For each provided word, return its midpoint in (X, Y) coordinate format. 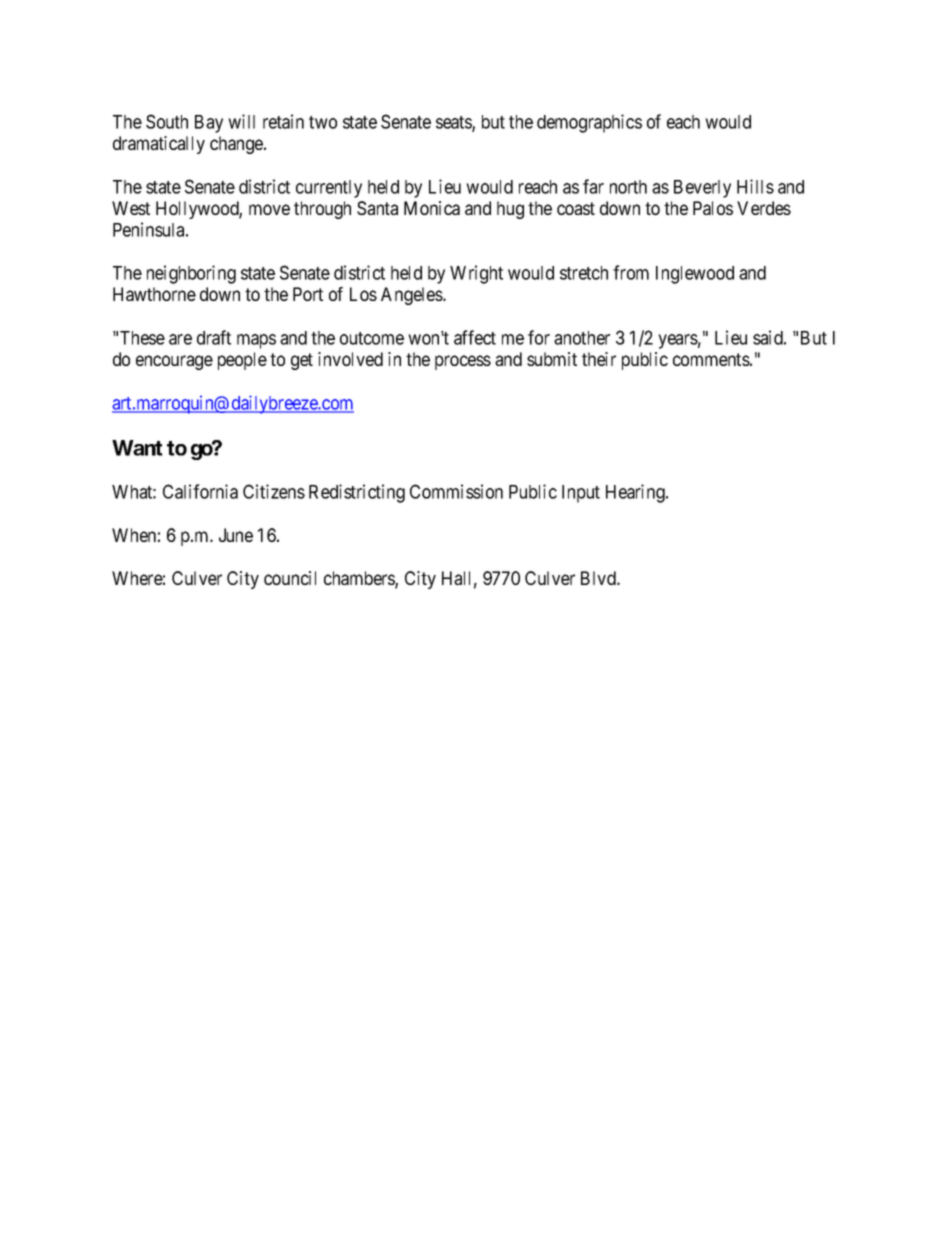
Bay (209, 124)
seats (454, 124)
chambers (360, 579)
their (599, 359)
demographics (589, 123)
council (290, 578)
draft (214, 337)
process (463, 362)
